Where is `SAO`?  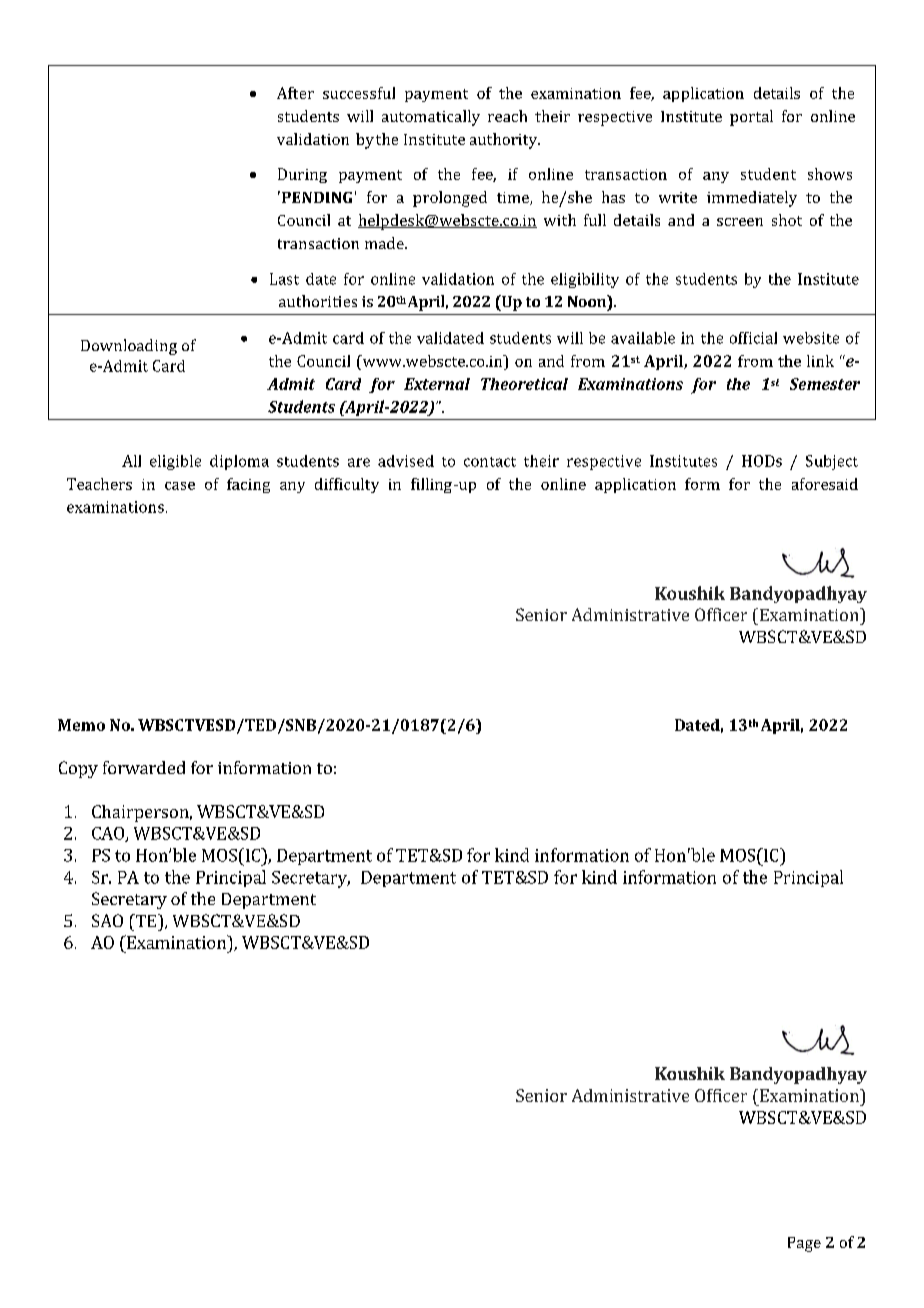
SAO is located at coordinates (107, 920).
